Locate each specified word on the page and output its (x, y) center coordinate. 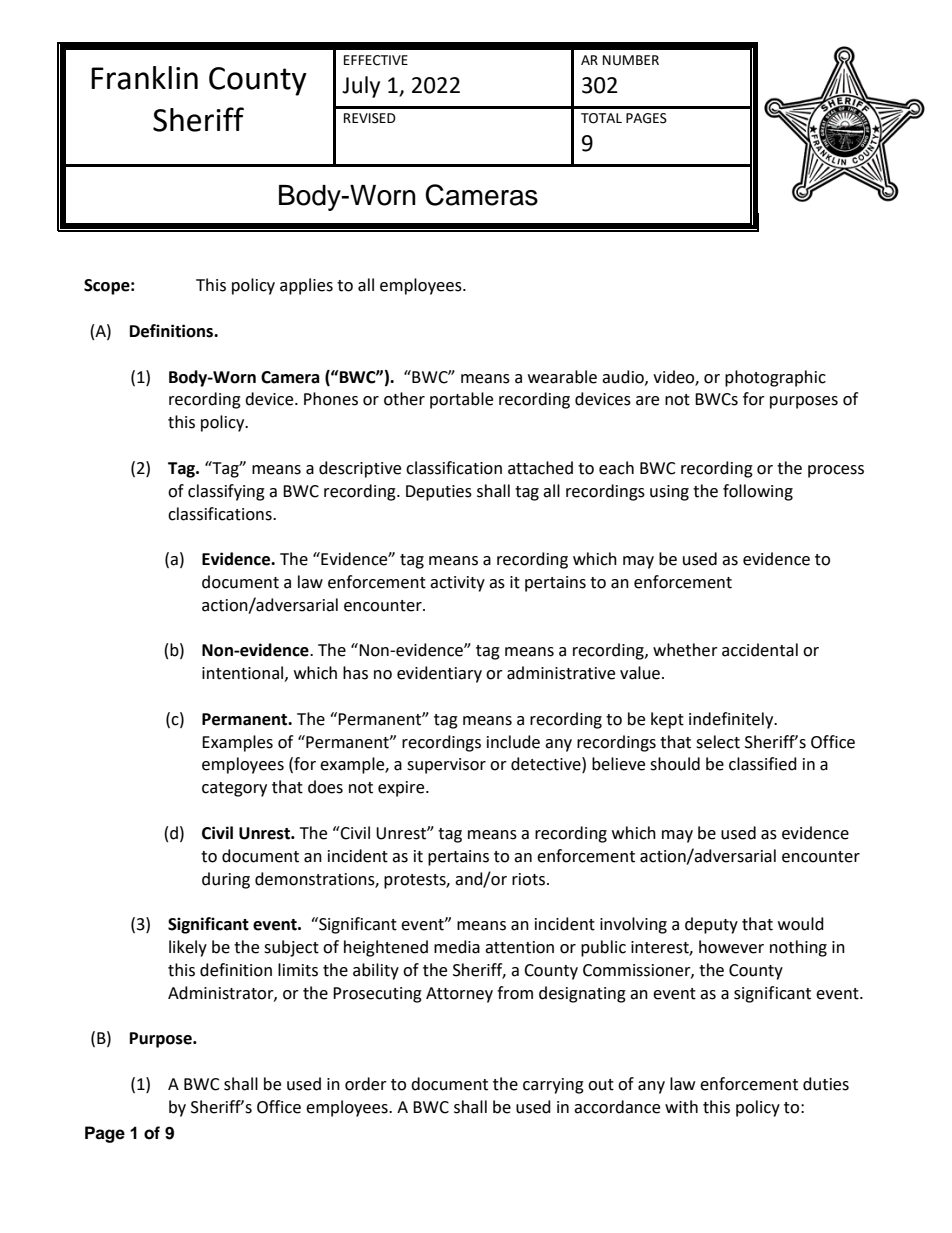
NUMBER (631, 60)
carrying (553, 1086)
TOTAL (601, 118)
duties (826, 1084)
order (366, 1084)
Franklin (144, 78)
